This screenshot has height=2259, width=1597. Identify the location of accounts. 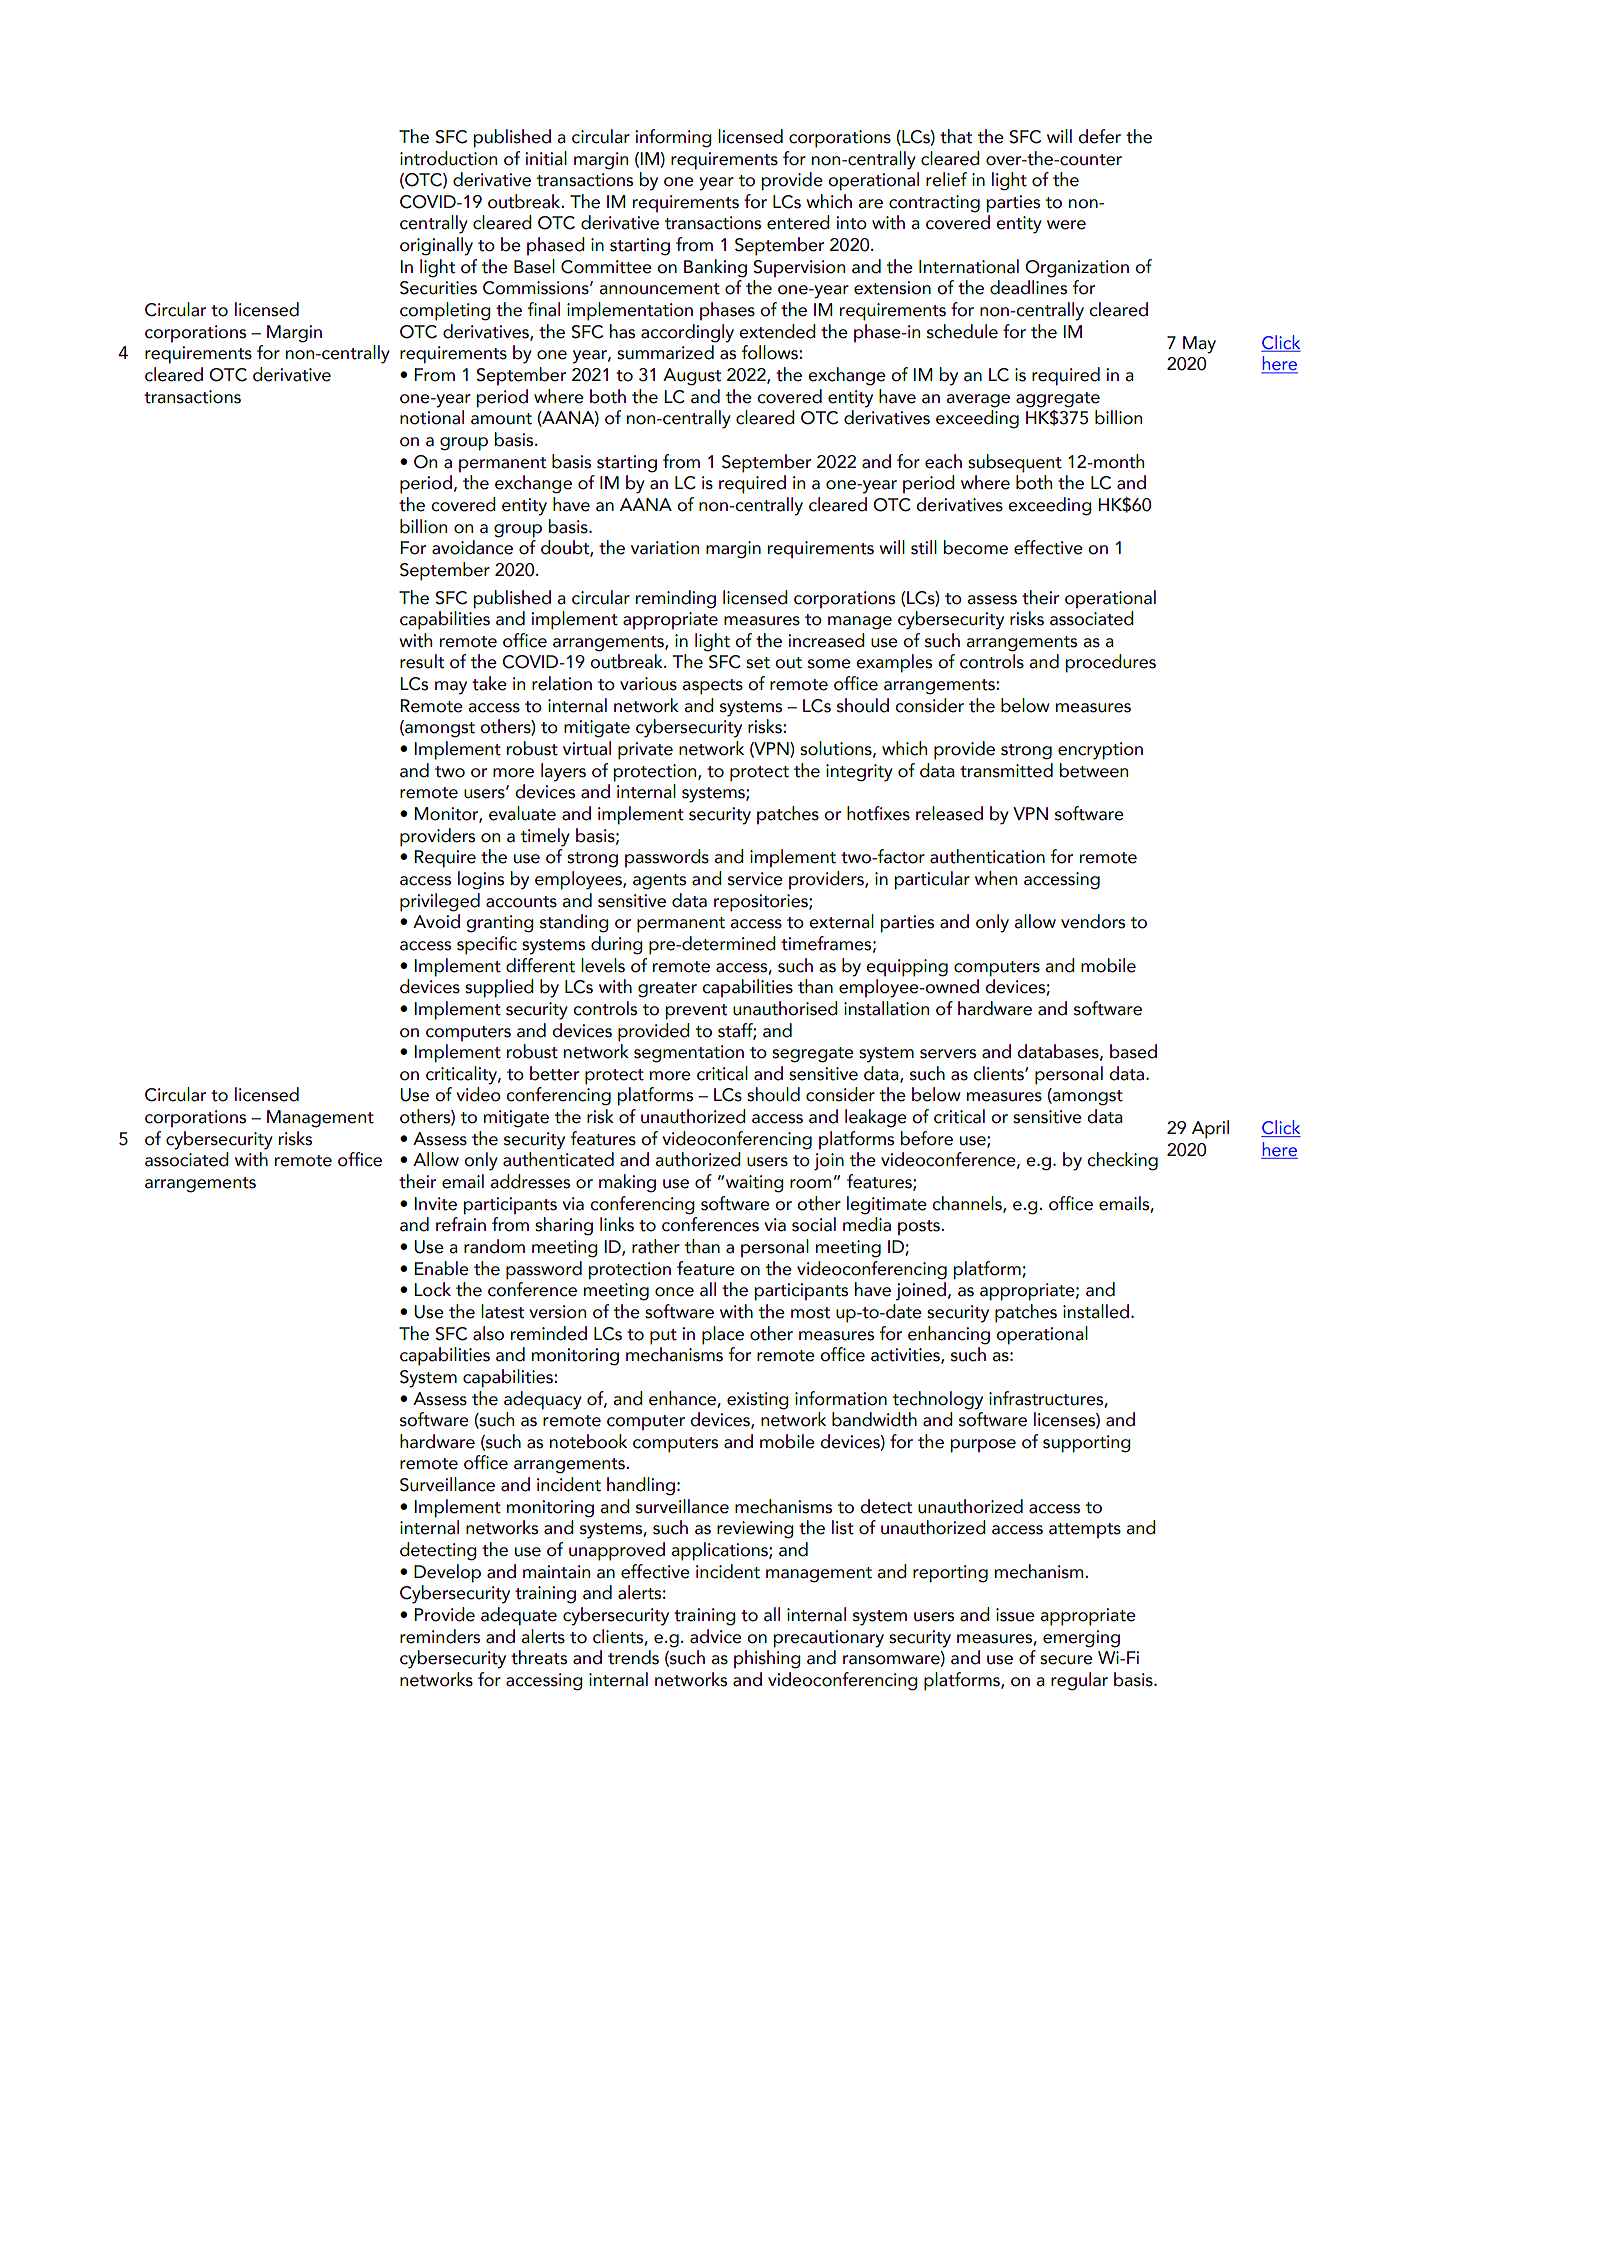
(521, 902).
